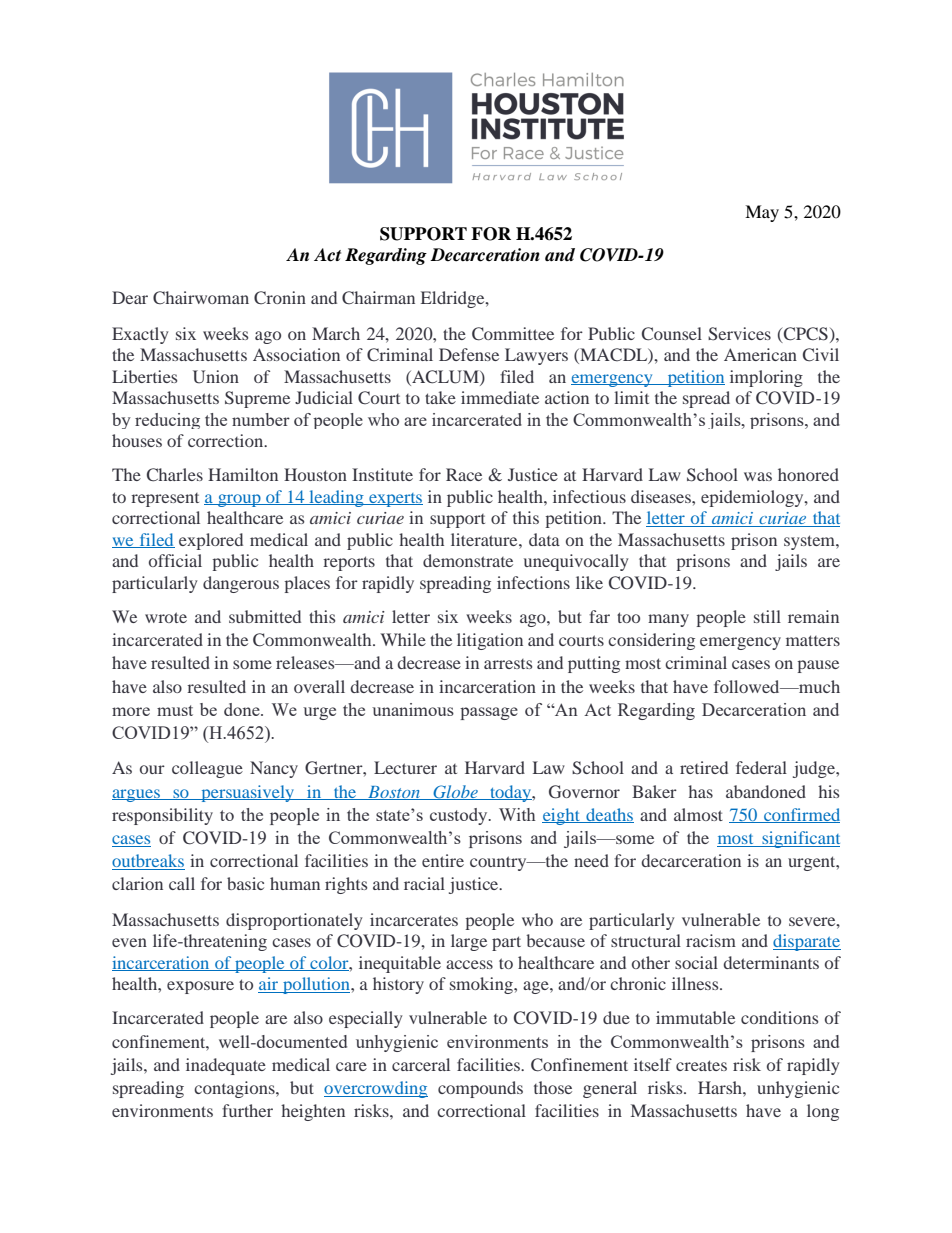  Describe the element at coordinates (480, 1089) in the document. I see `compounds` at that location.
